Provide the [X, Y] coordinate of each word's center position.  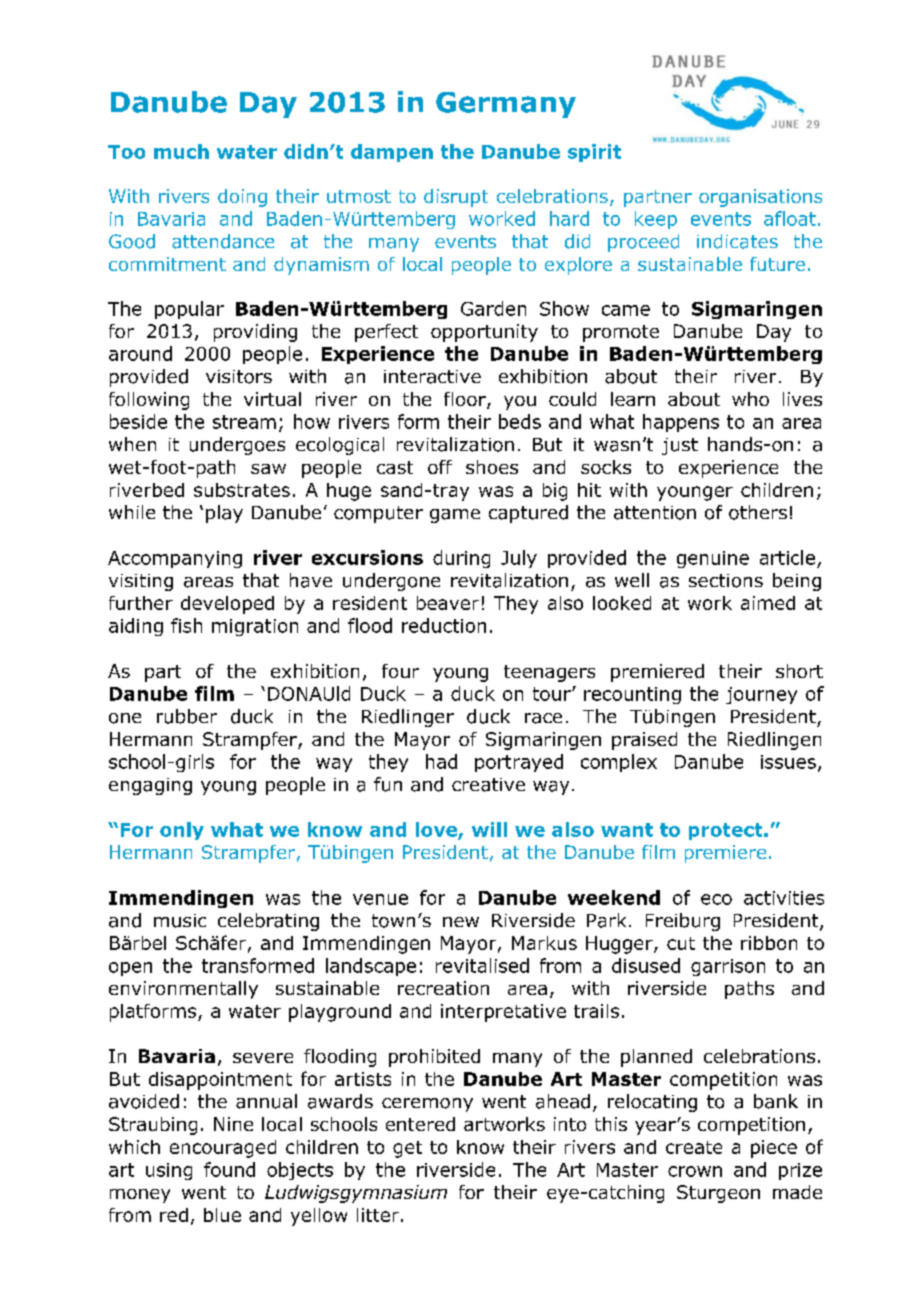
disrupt [456, 198]
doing [242, 198]
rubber [187, 716]
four [400, 671]
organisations [760, 198]
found [229, 1169]
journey [761, 695]
